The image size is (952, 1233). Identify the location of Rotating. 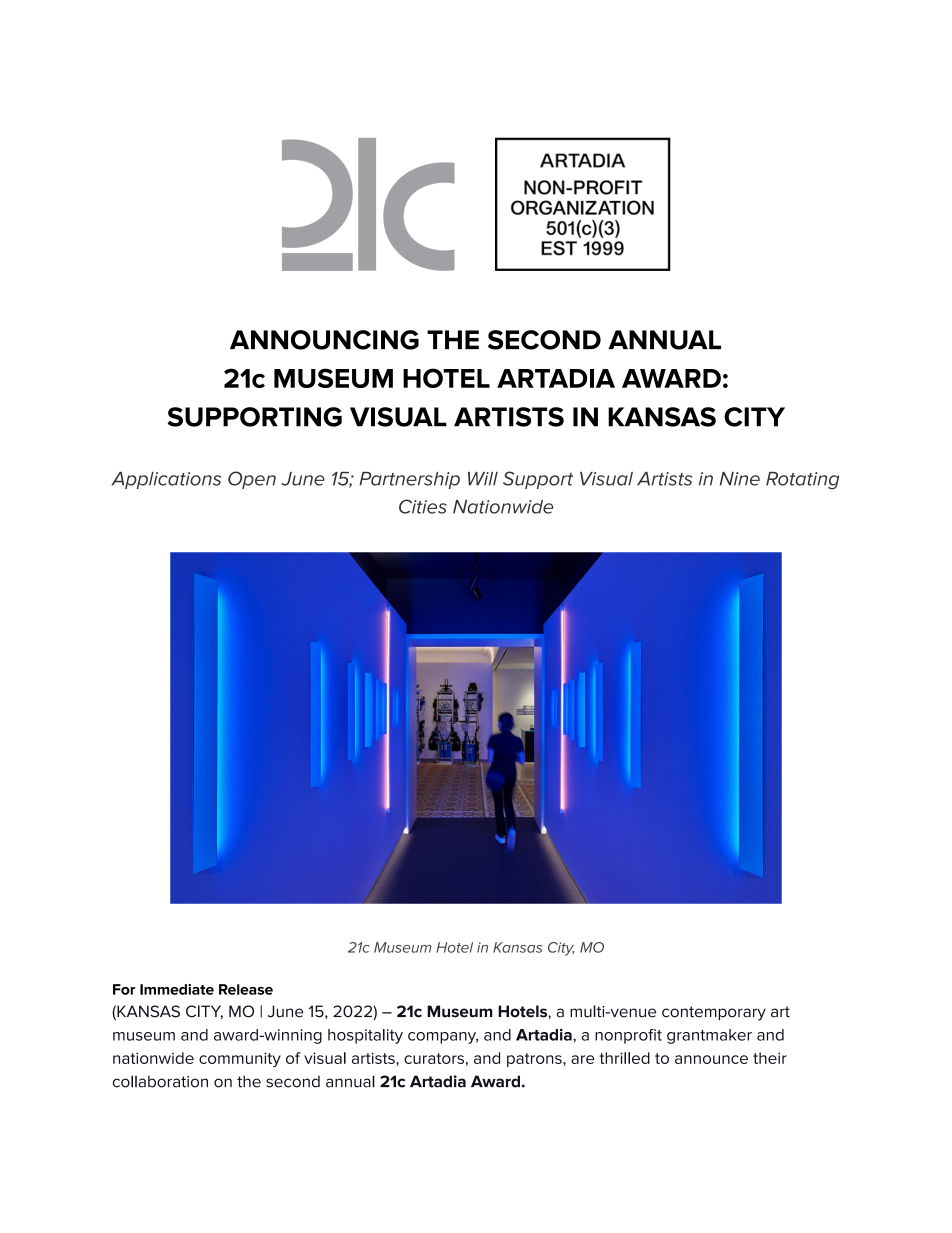
(802, 481).
